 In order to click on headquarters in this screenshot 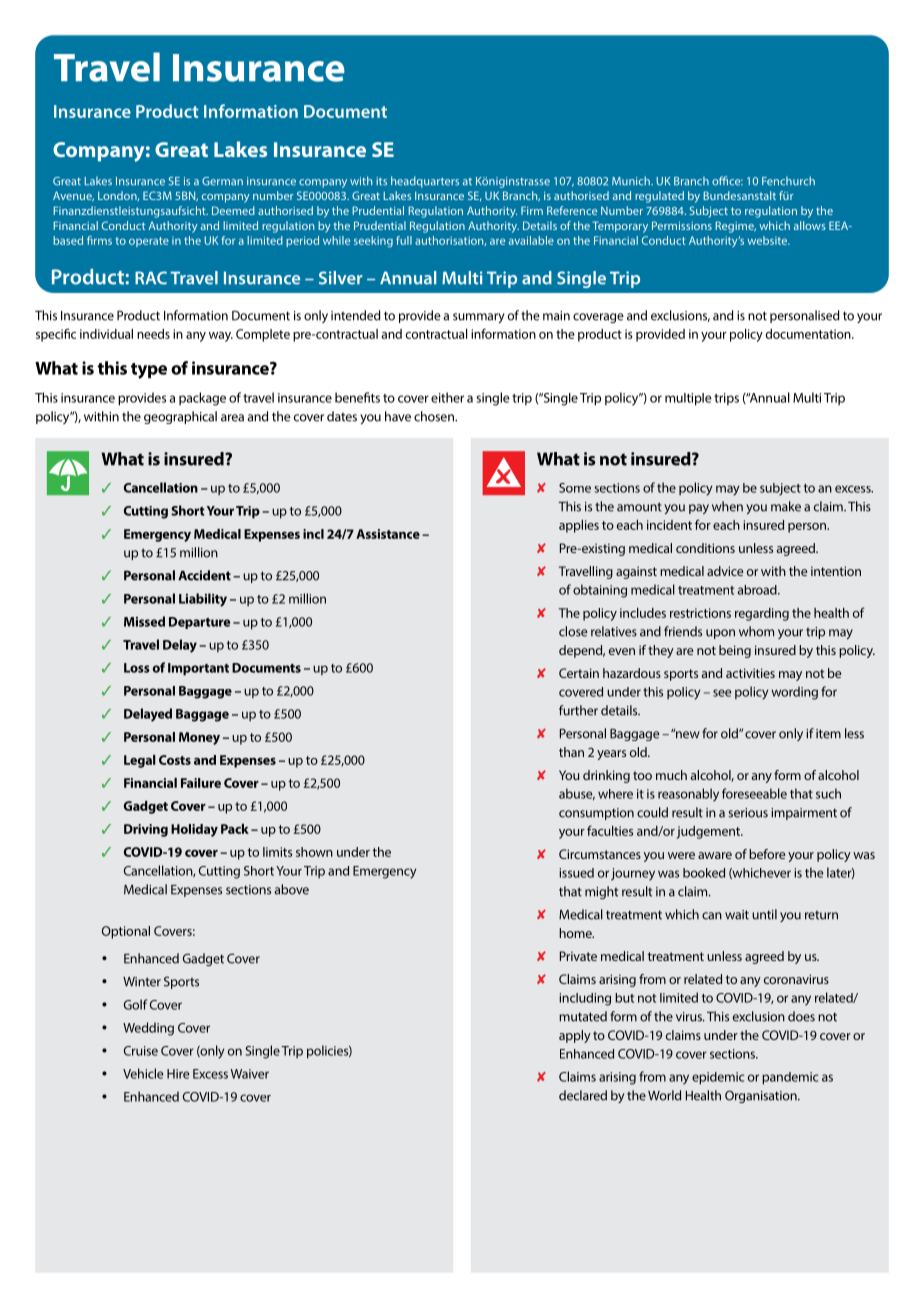, I will do `click(425, 182)`.
